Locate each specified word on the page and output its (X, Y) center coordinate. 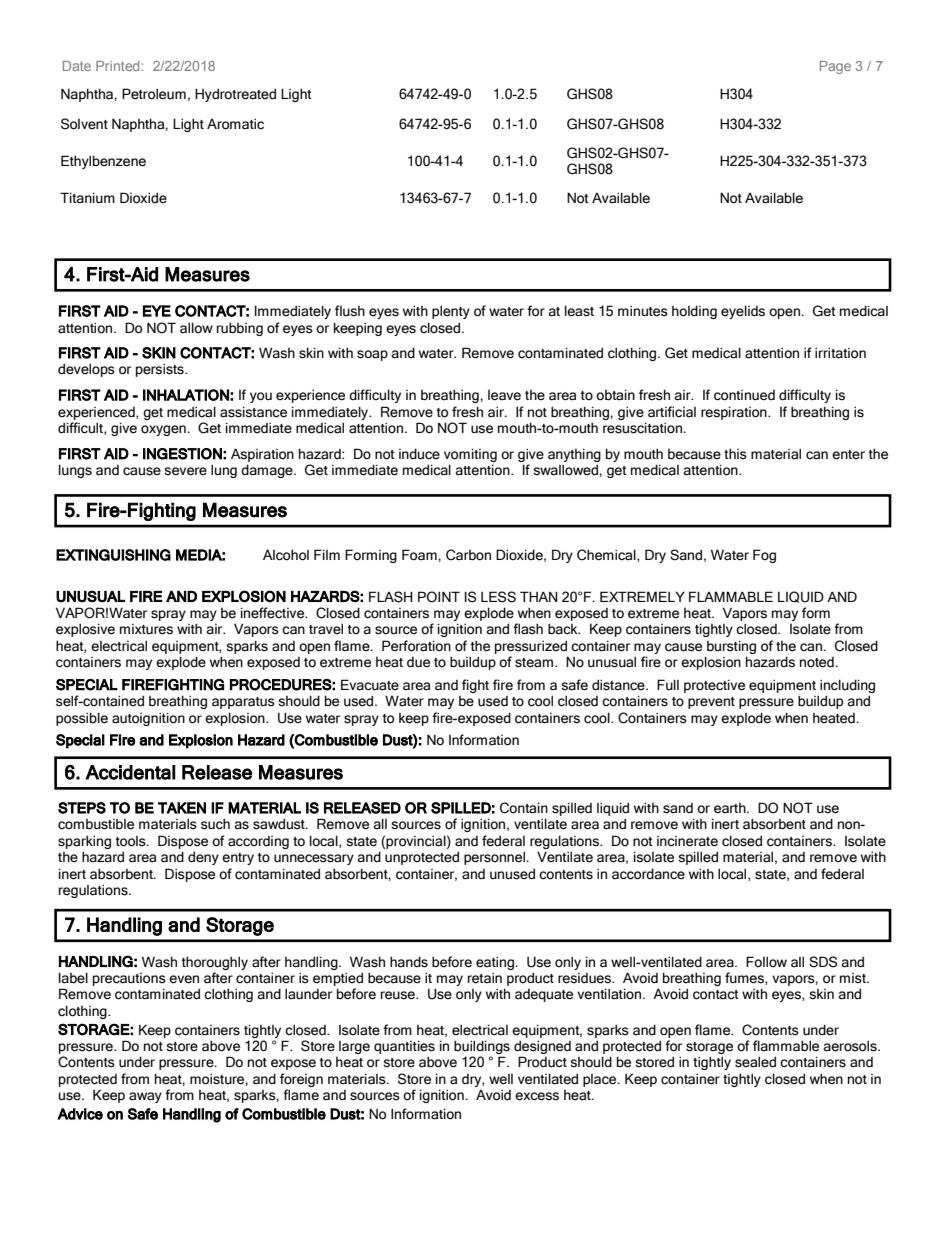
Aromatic (235, 124)
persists (161, 370)
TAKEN (182, 808)
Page (835, 67)
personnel (495, 858)
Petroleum (154, 94)
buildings (482, 1047)
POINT (439, 597)
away (145, 1097)
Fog (764, 556)
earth (731, 808)
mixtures (146, 629)
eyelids (743, 312)
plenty (451, 312)
